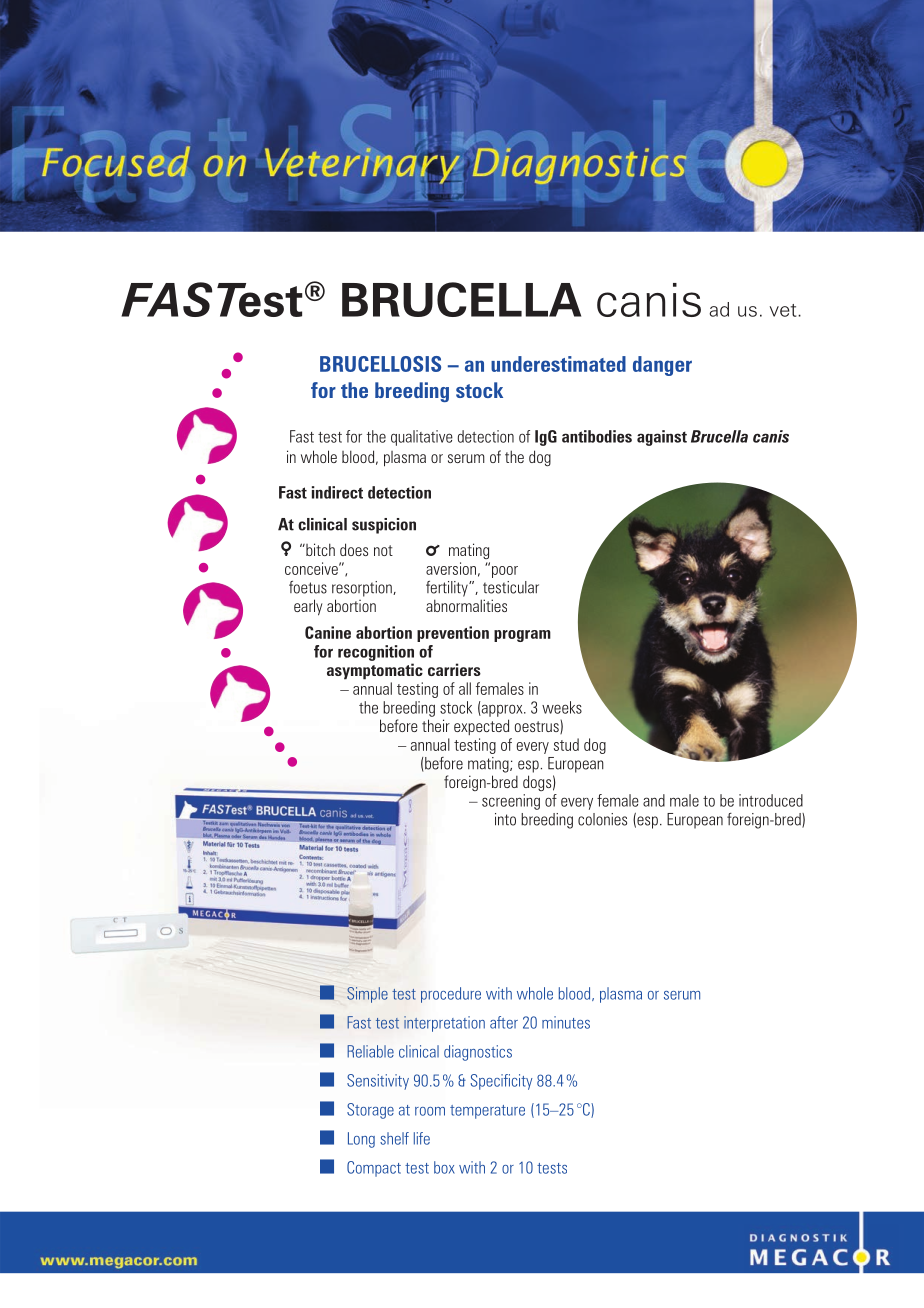 Image resolution: width=924 pixels, height=1308 pixels. What do you see at coordinates (784, 310) in the screenshot?
I see `vet` at bounding box center [784, 310].
